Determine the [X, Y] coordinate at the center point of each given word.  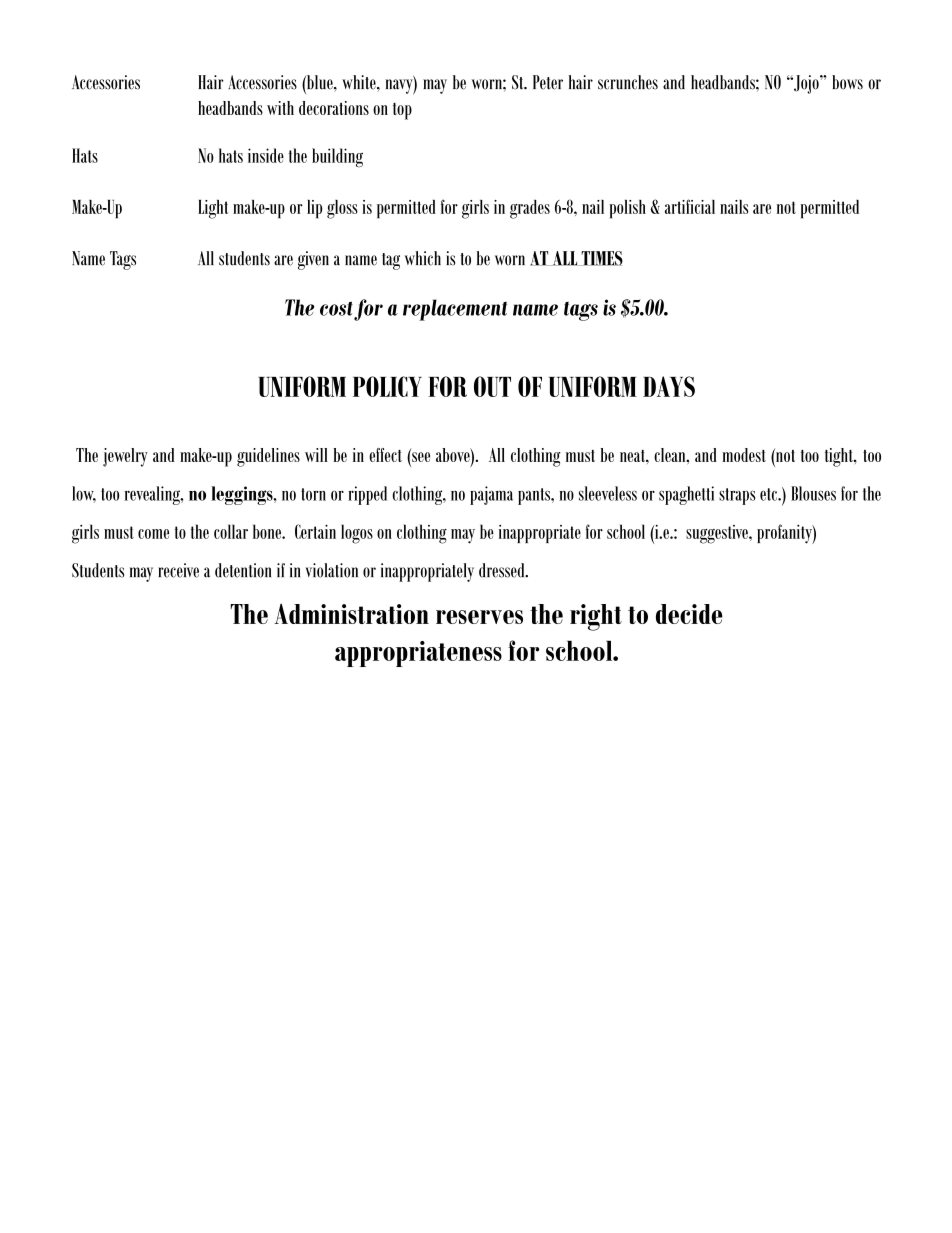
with [280, 108]
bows [847, 82]
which [423, 258]
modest [744, 455]
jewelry [125, 457]
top [402, 111]
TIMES [601, 258]
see [420, 456]
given [313, 260]
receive [178, 570]
